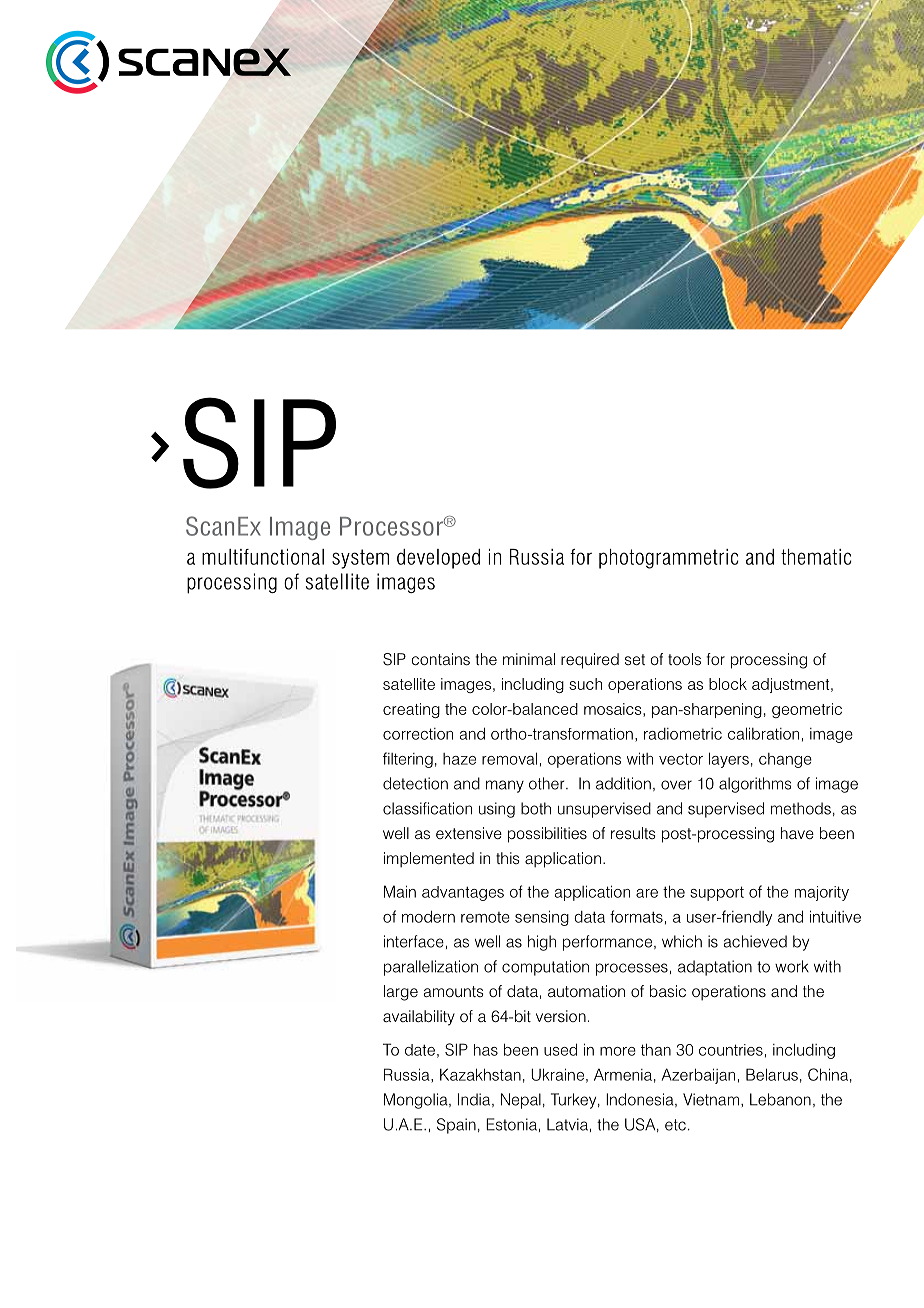 This page has height=1308, width=924. What do you see at coordinates (438, 559) in the page?
I see `developed` at bounding box center [438, 559].
